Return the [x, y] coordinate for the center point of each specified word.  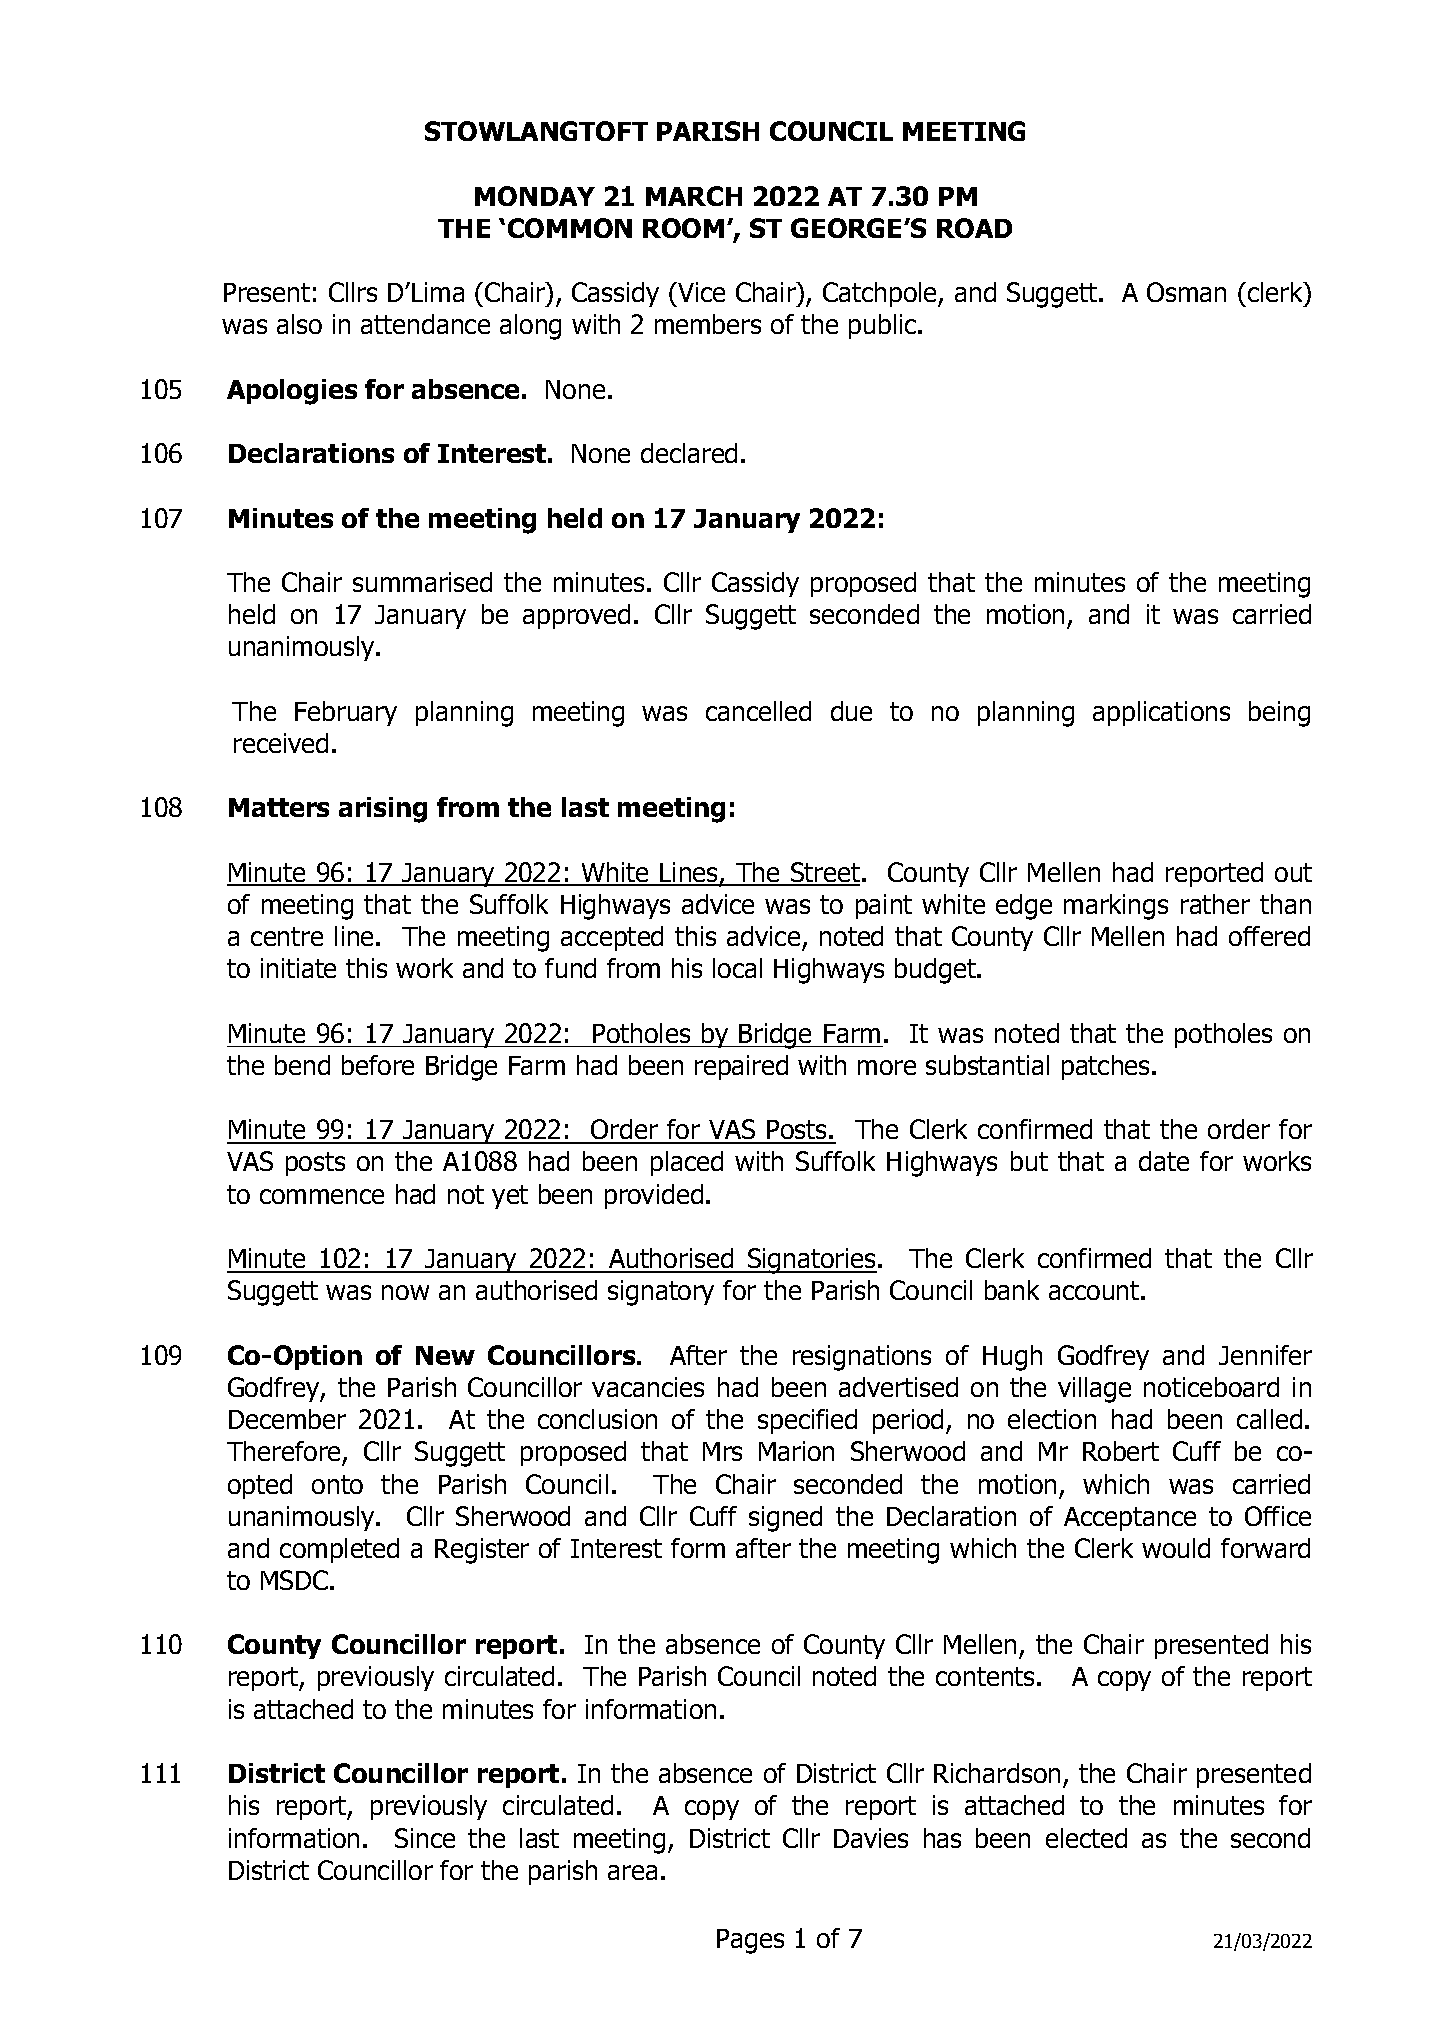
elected [1086, 1838]
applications [1161, 713]
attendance [425, 324]
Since [425, 1838]
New [445, 1355]
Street [824, 873]
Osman [1186, 292]
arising [383, 810]
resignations [862, 1358]
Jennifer [1265, 1355]
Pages [750, 1941]
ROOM [683, 228]
